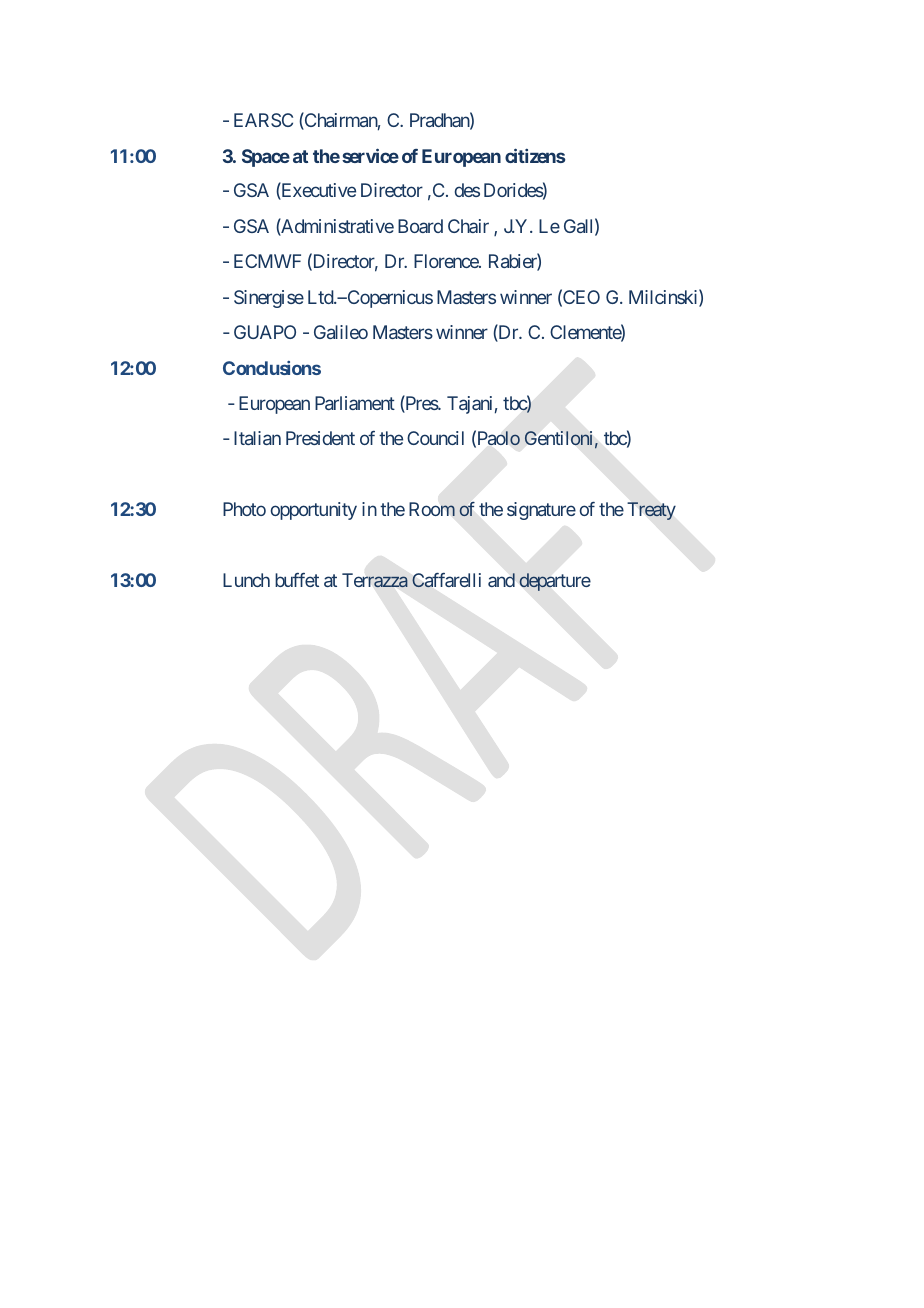 The image size is (924, 1308). I want to click on Italian, so click(257, 438).
